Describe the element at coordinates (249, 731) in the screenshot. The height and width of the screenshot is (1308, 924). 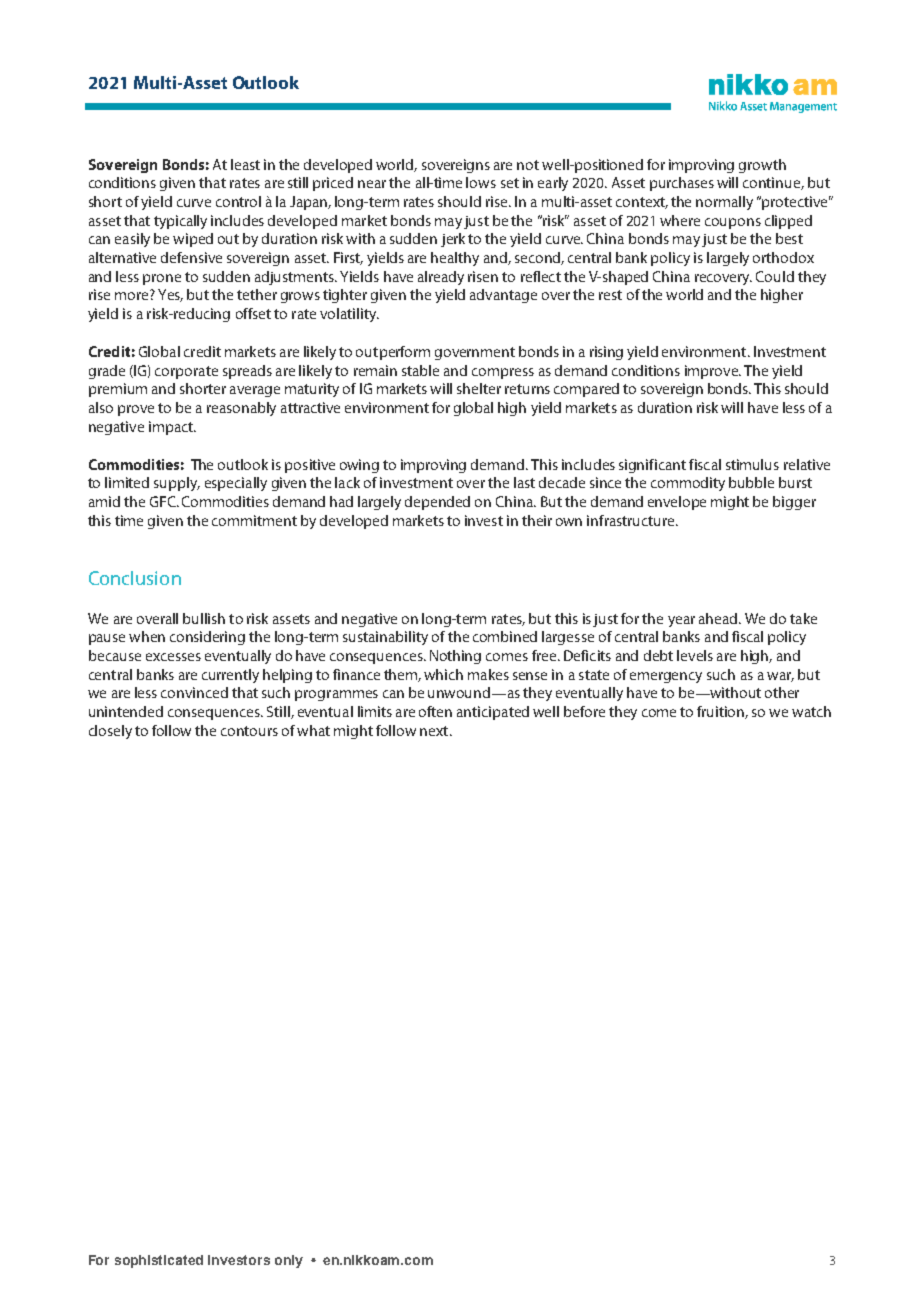
I see `contours` at that location.
